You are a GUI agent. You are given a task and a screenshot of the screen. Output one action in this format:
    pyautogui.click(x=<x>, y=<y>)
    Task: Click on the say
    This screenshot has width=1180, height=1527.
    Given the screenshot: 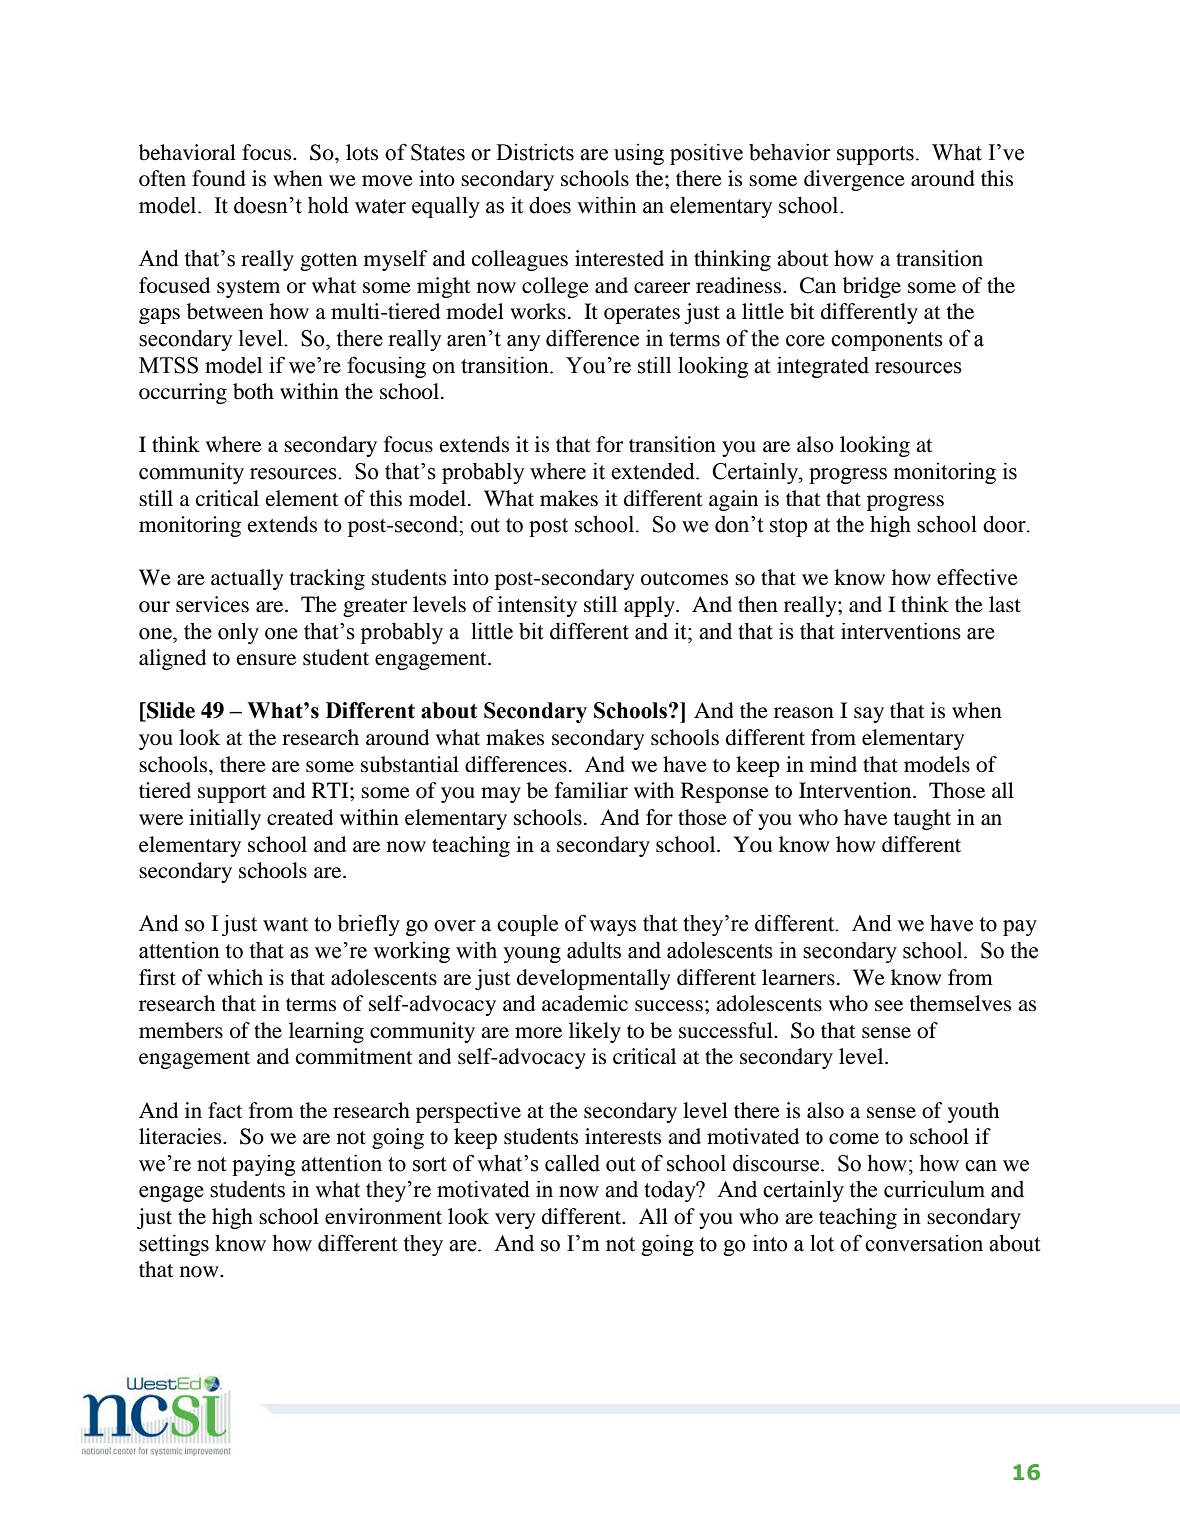 What is the action you would take?
    pyautogui.click(x=869, y=715)
